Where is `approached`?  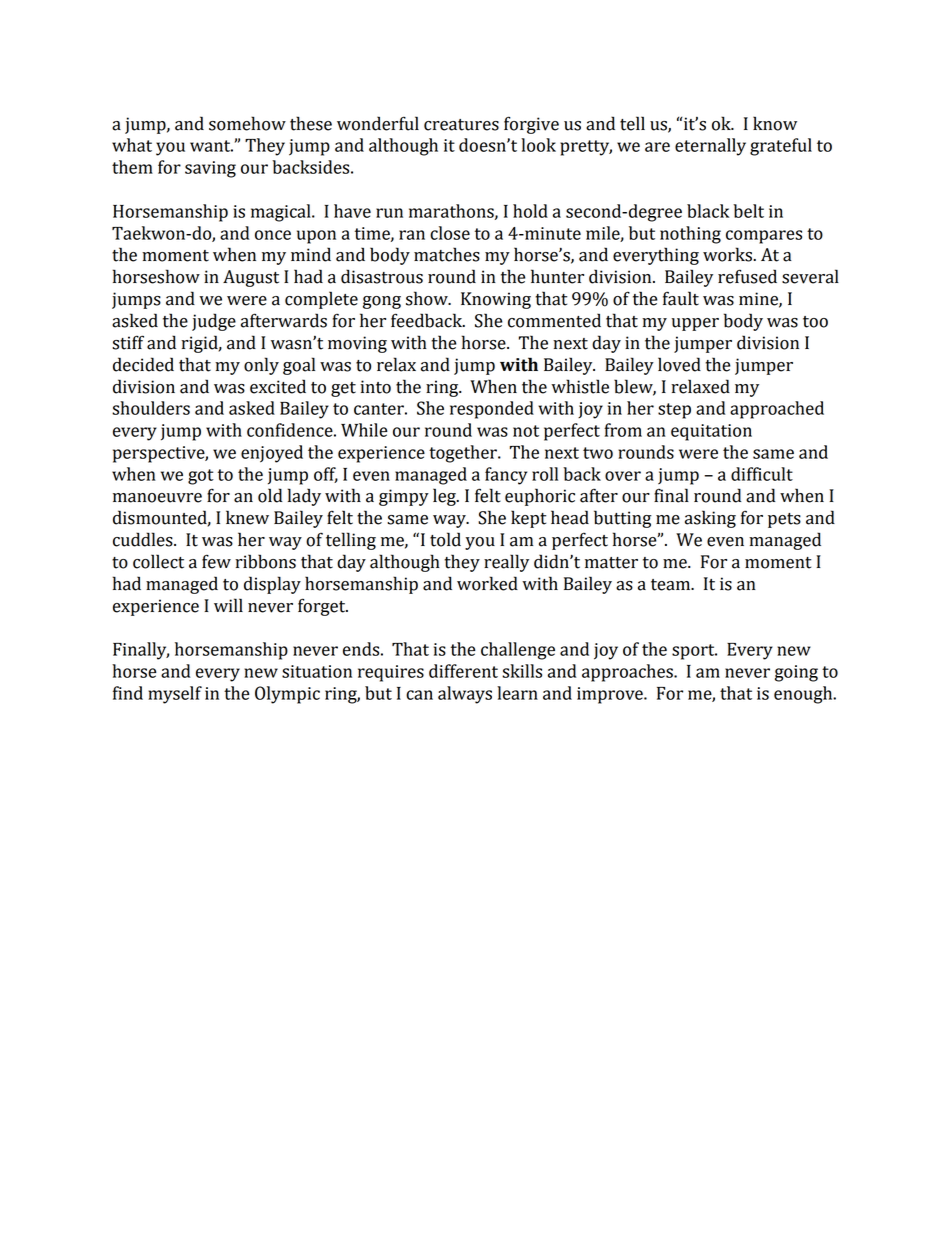
approached is located at coordinates (777, 410).
